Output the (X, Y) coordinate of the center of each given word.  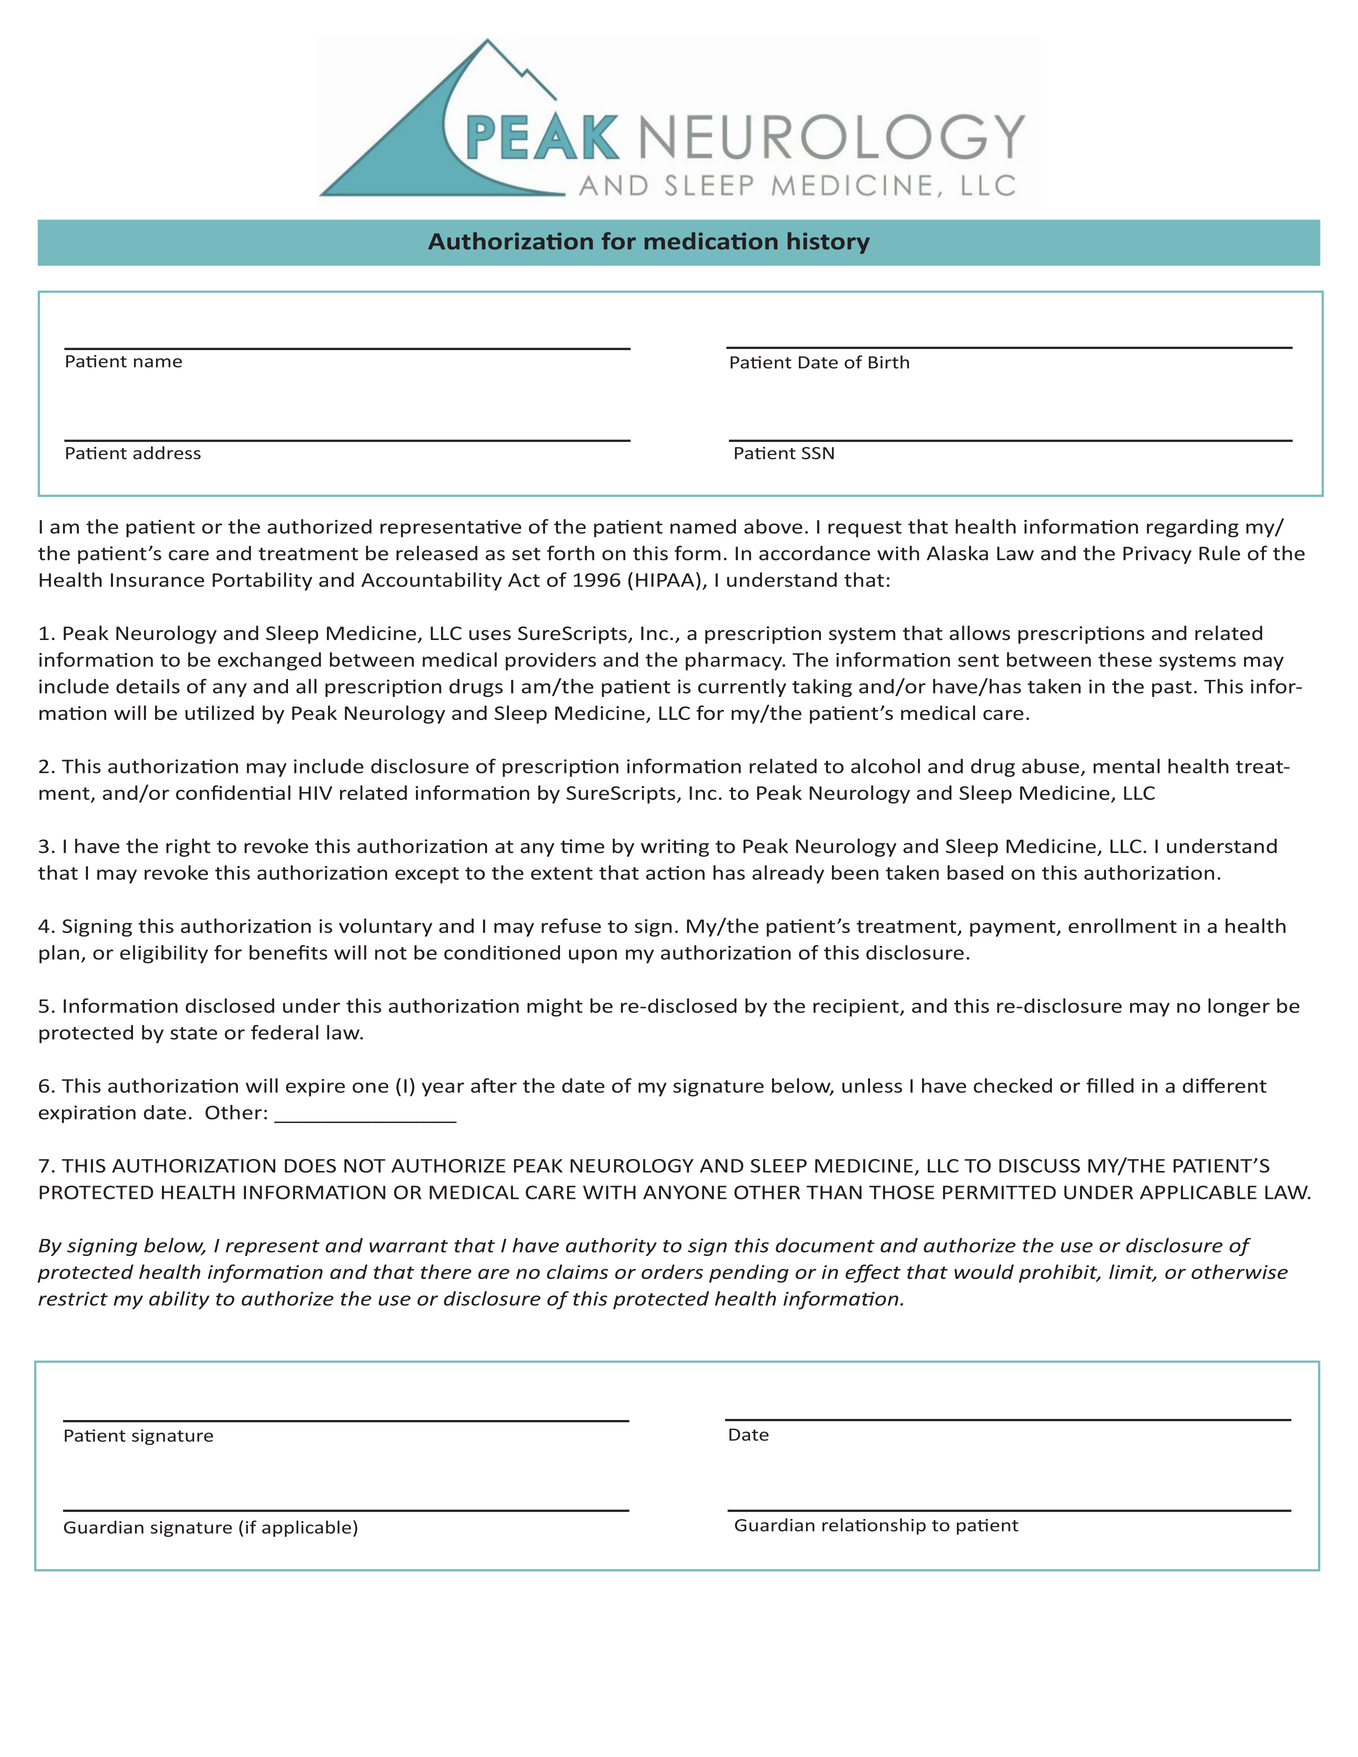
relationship (874, 1526)
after (494, 1085)
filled (1110, 1085)
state (193, 1033)
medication (711, 241)
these (1125, 659)
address (167, 453)
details (148, 686)
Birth (889, 362)
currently (742, 688)
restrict (73, 1299)
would (984, 1271)
